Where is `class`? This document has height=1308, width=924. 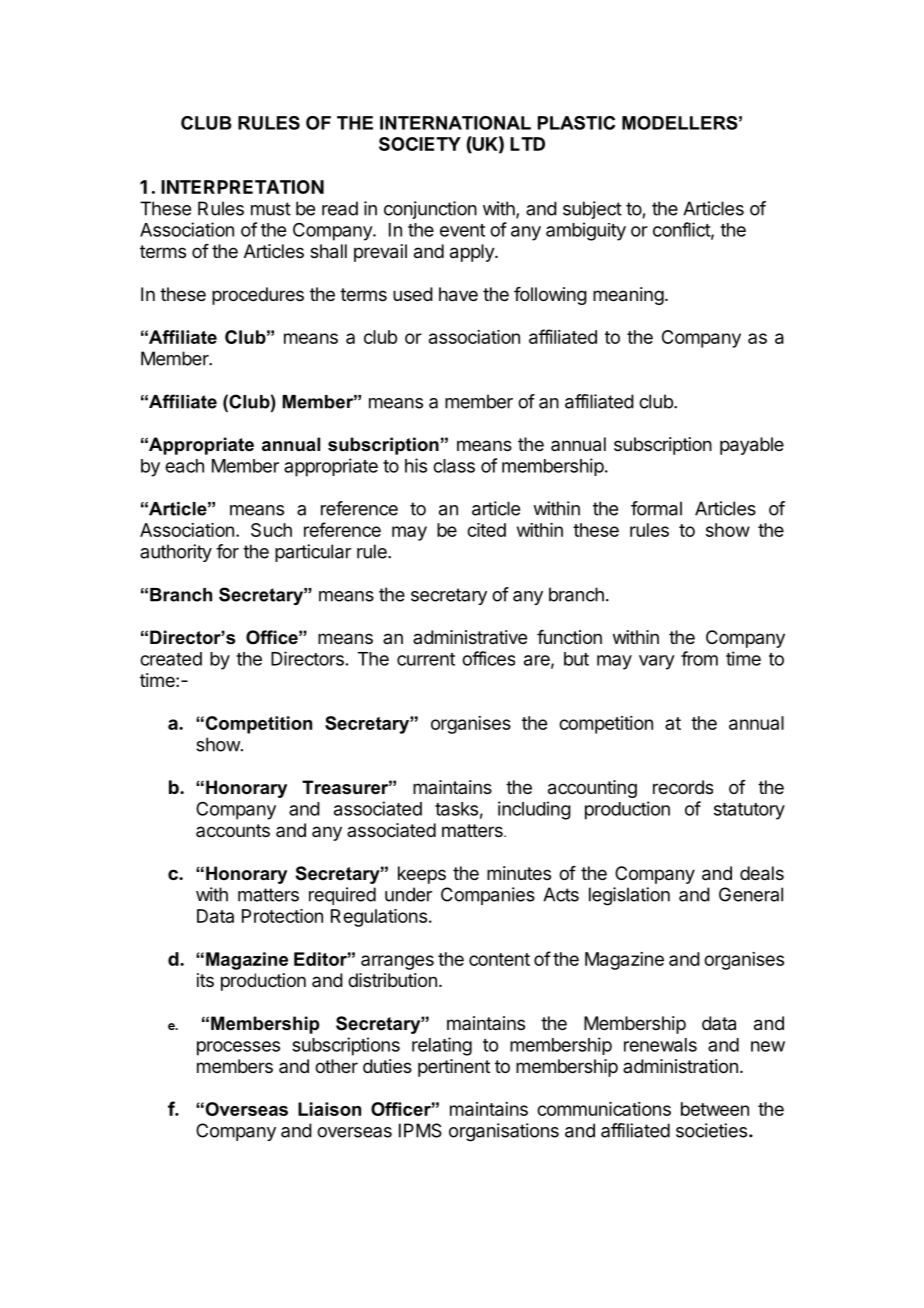 class is located at coordinates (454, 466).
